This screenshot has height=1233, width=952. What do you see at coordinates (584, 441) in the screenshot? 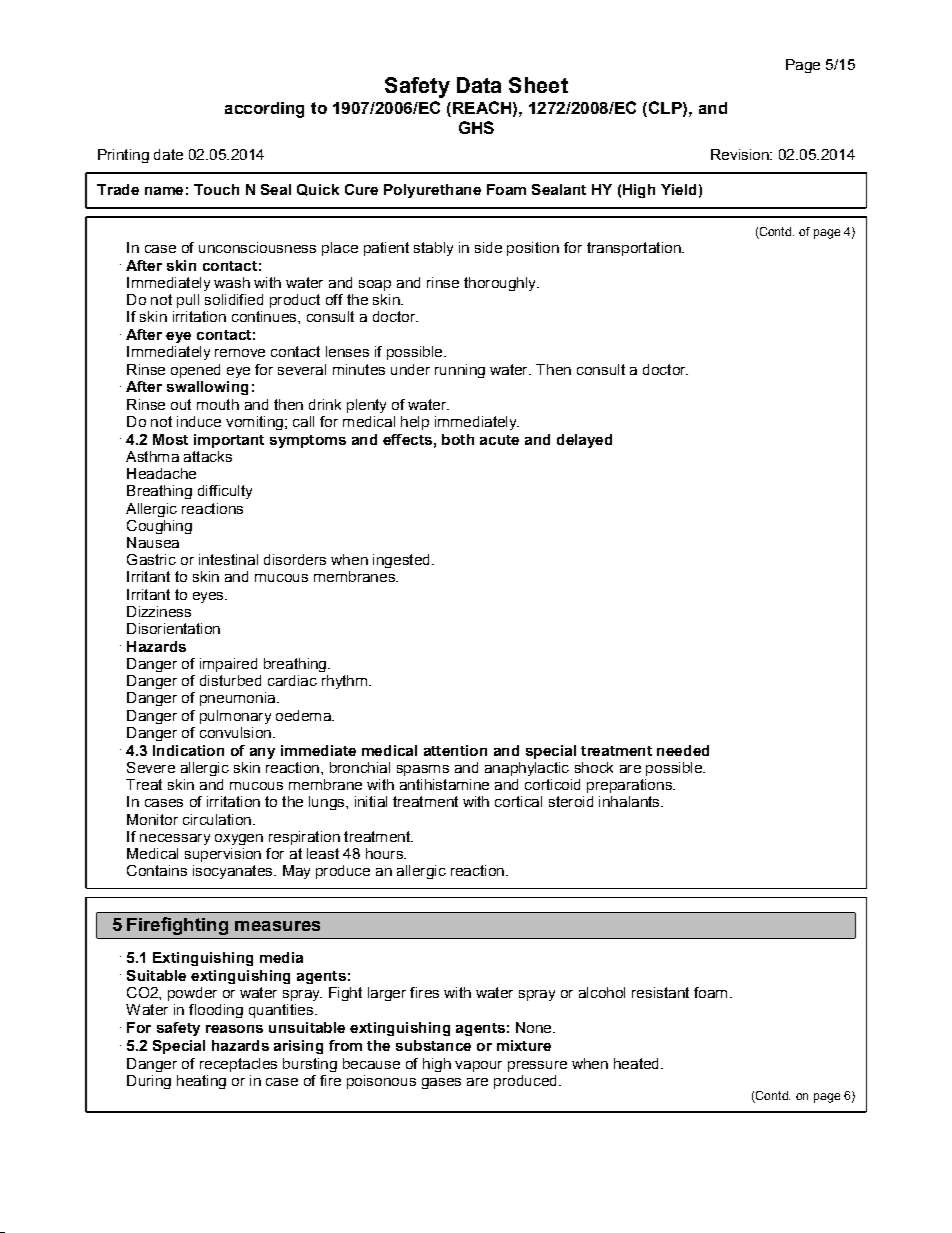
I see `delayed` at bounding box center [584, 441].
